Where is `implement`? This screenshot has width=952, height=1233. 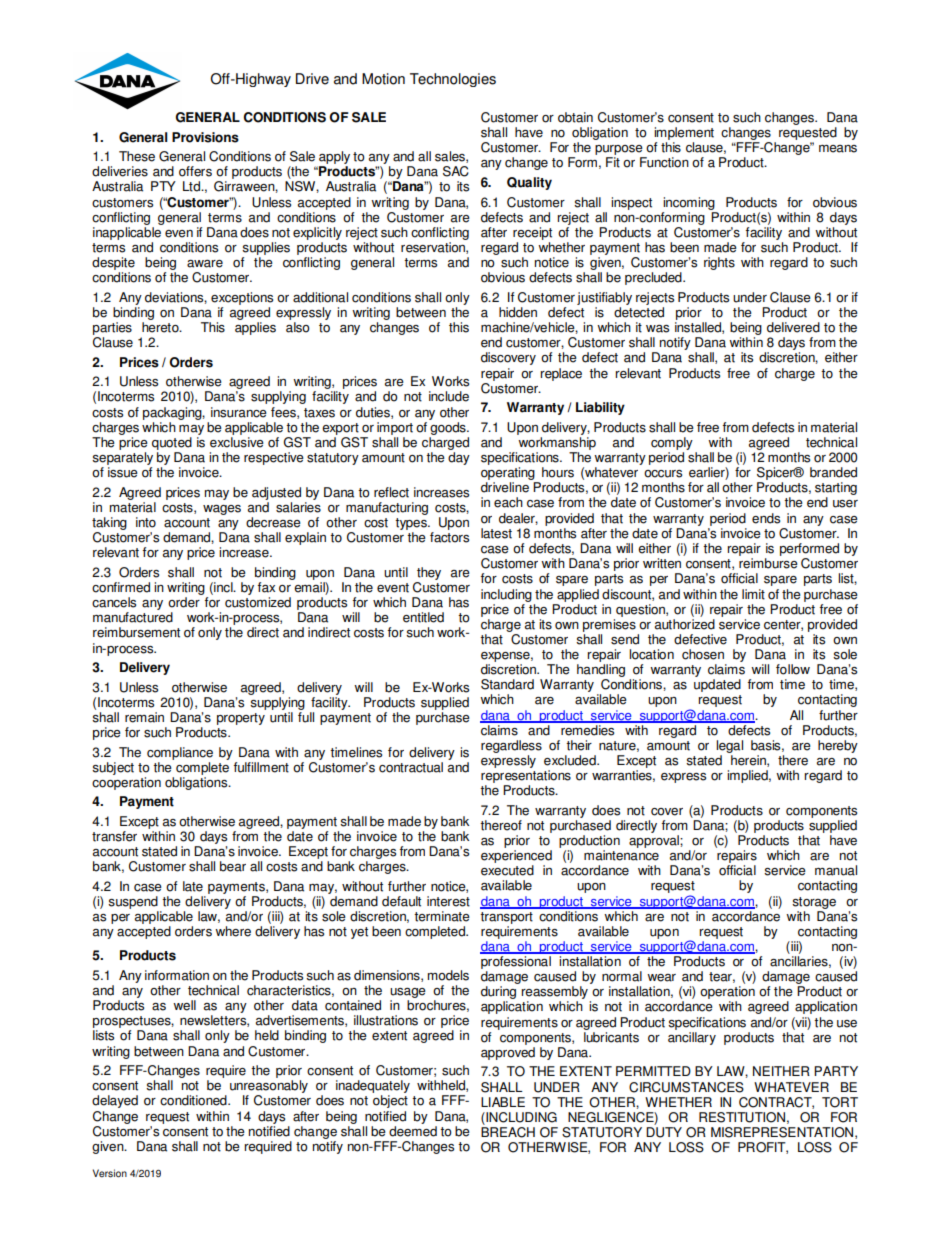
implement is located at coordinates (684, 135).
